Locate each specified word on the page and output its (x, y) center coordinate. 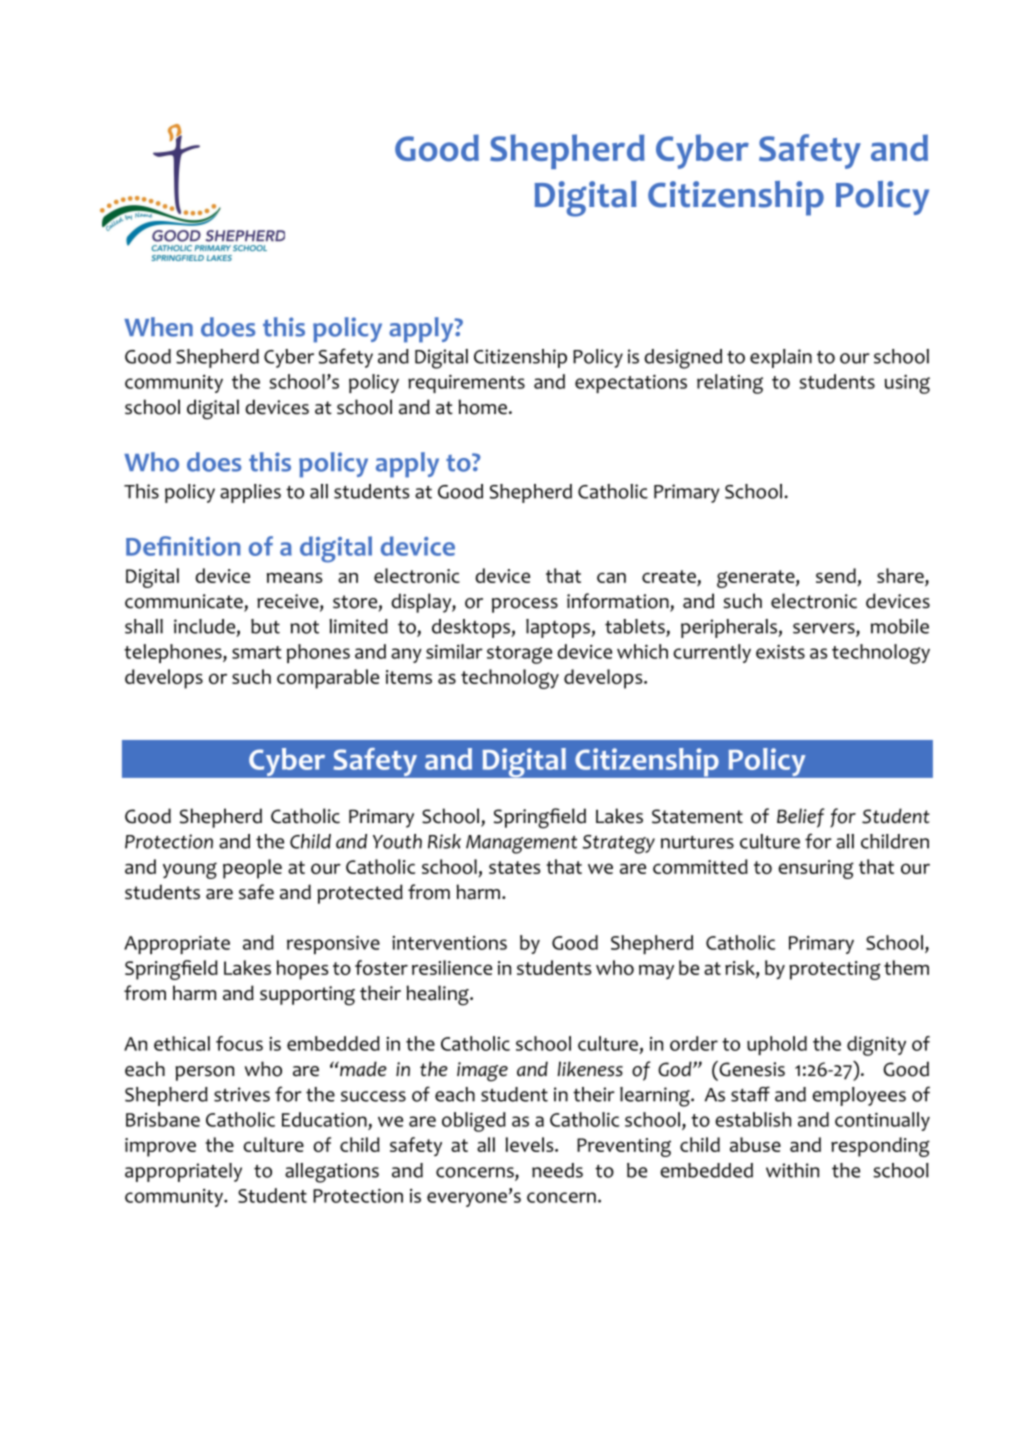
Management (521, 844)
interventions (449, 943)
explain (781, 358)
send (836, 575)
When (158, 327)
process (525, 605)
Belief (800, 818)
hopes (302, 970)
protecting (835, 970)
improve (160, 1147)
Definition (183, 546)
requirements (466, 383)
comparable (328, 679)
